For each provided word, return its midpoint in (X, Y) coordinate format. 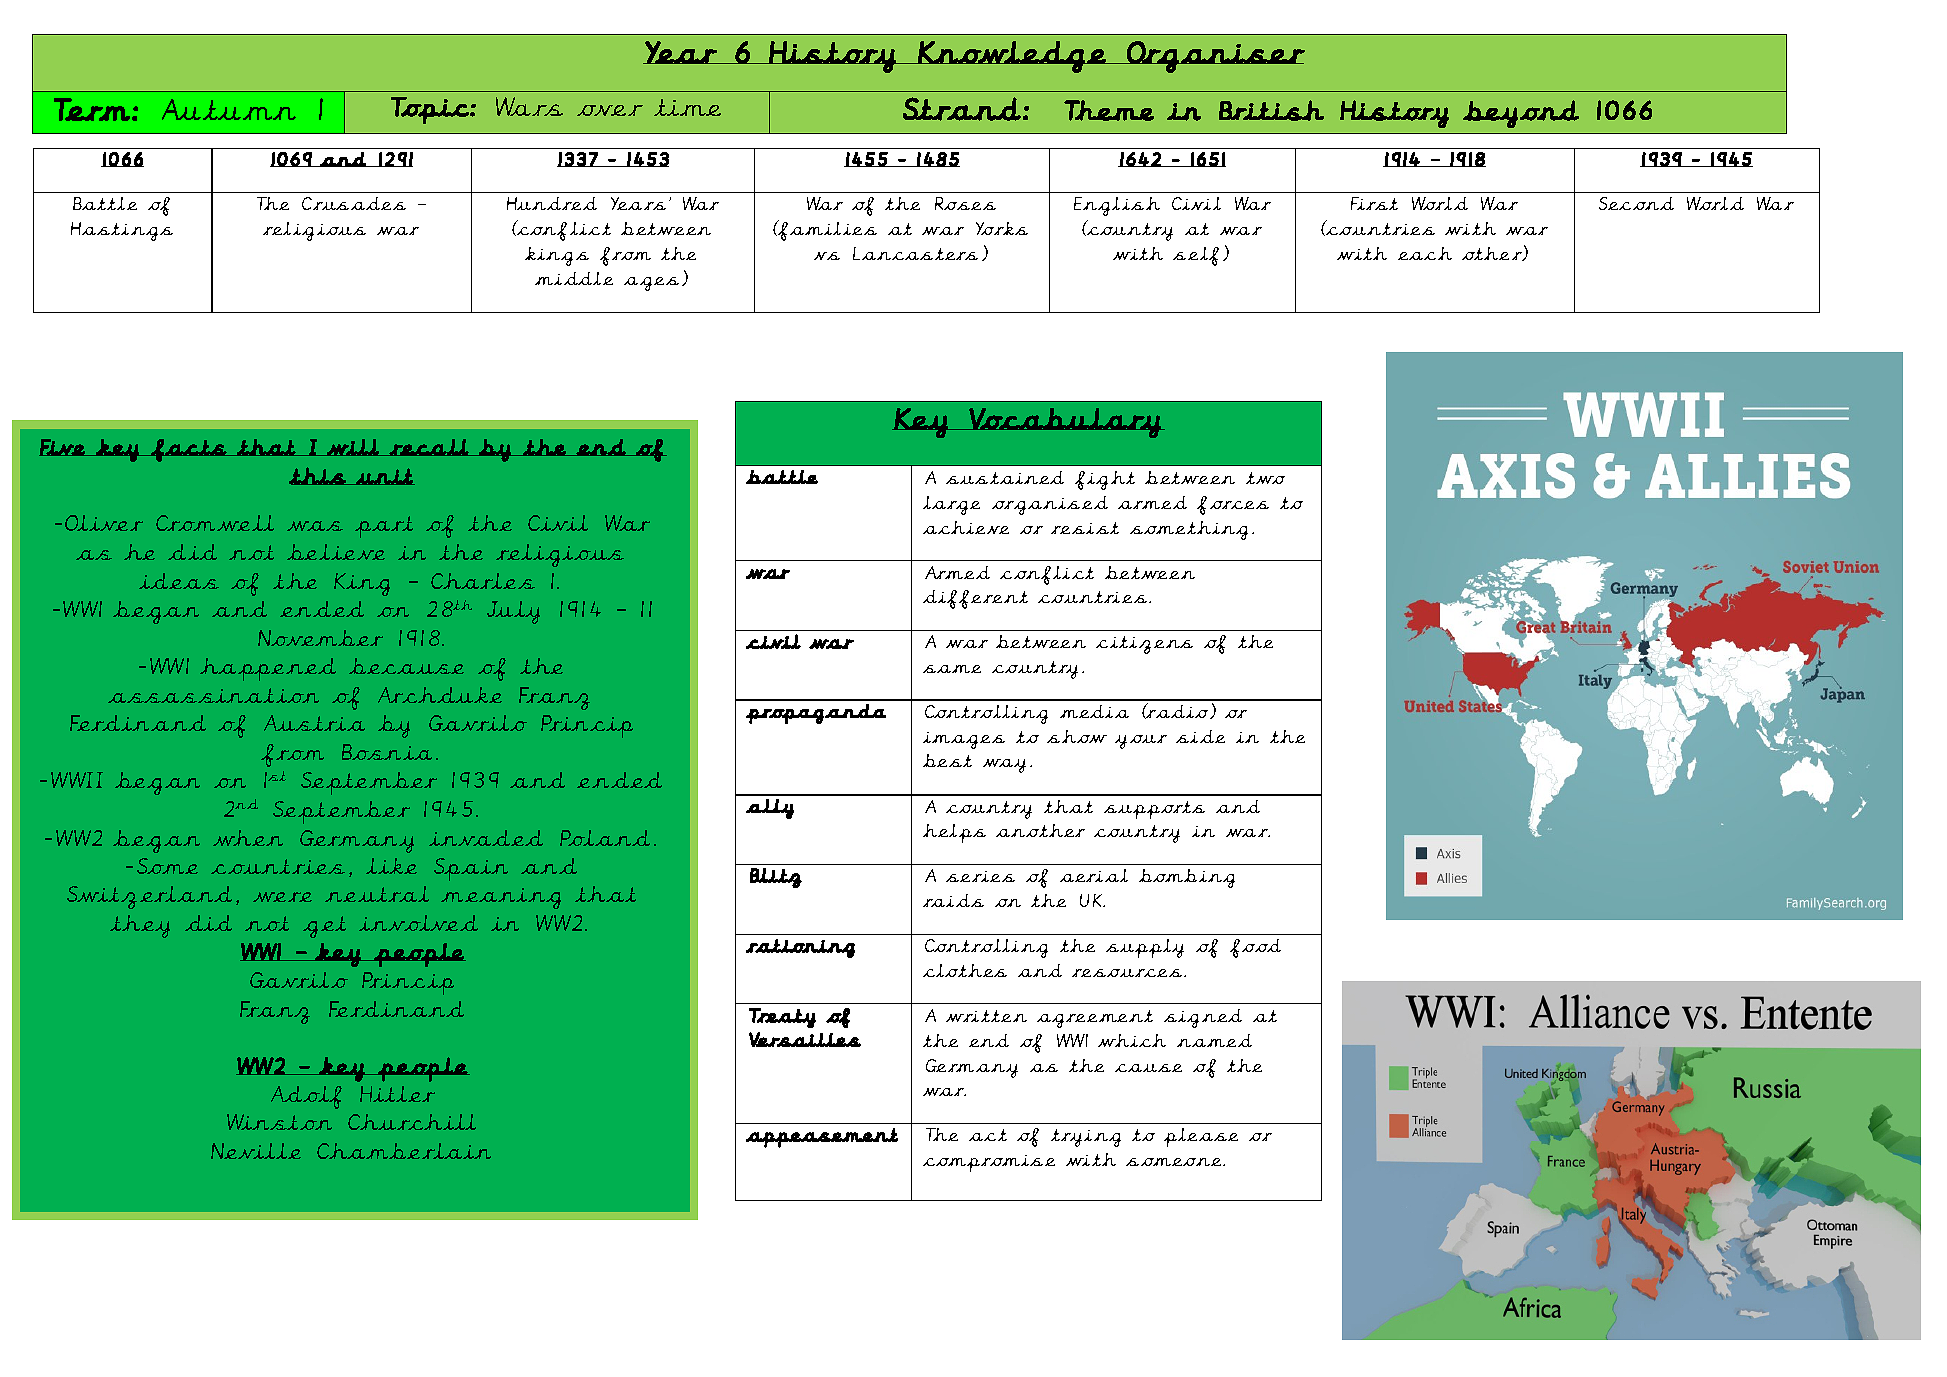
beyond (1521, 114)
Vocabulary (1065, 423)
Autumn (229, 109)
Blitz (776, 878)
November (320, 638)
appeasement (822, 1138)
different (975, 599)
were (282, 897)
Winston (279, 1122)
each (1425, 253)
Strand (962, 109)
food (1255, 948)
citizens (1144, 645)
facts (189, 450)
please (1201, 1137)
